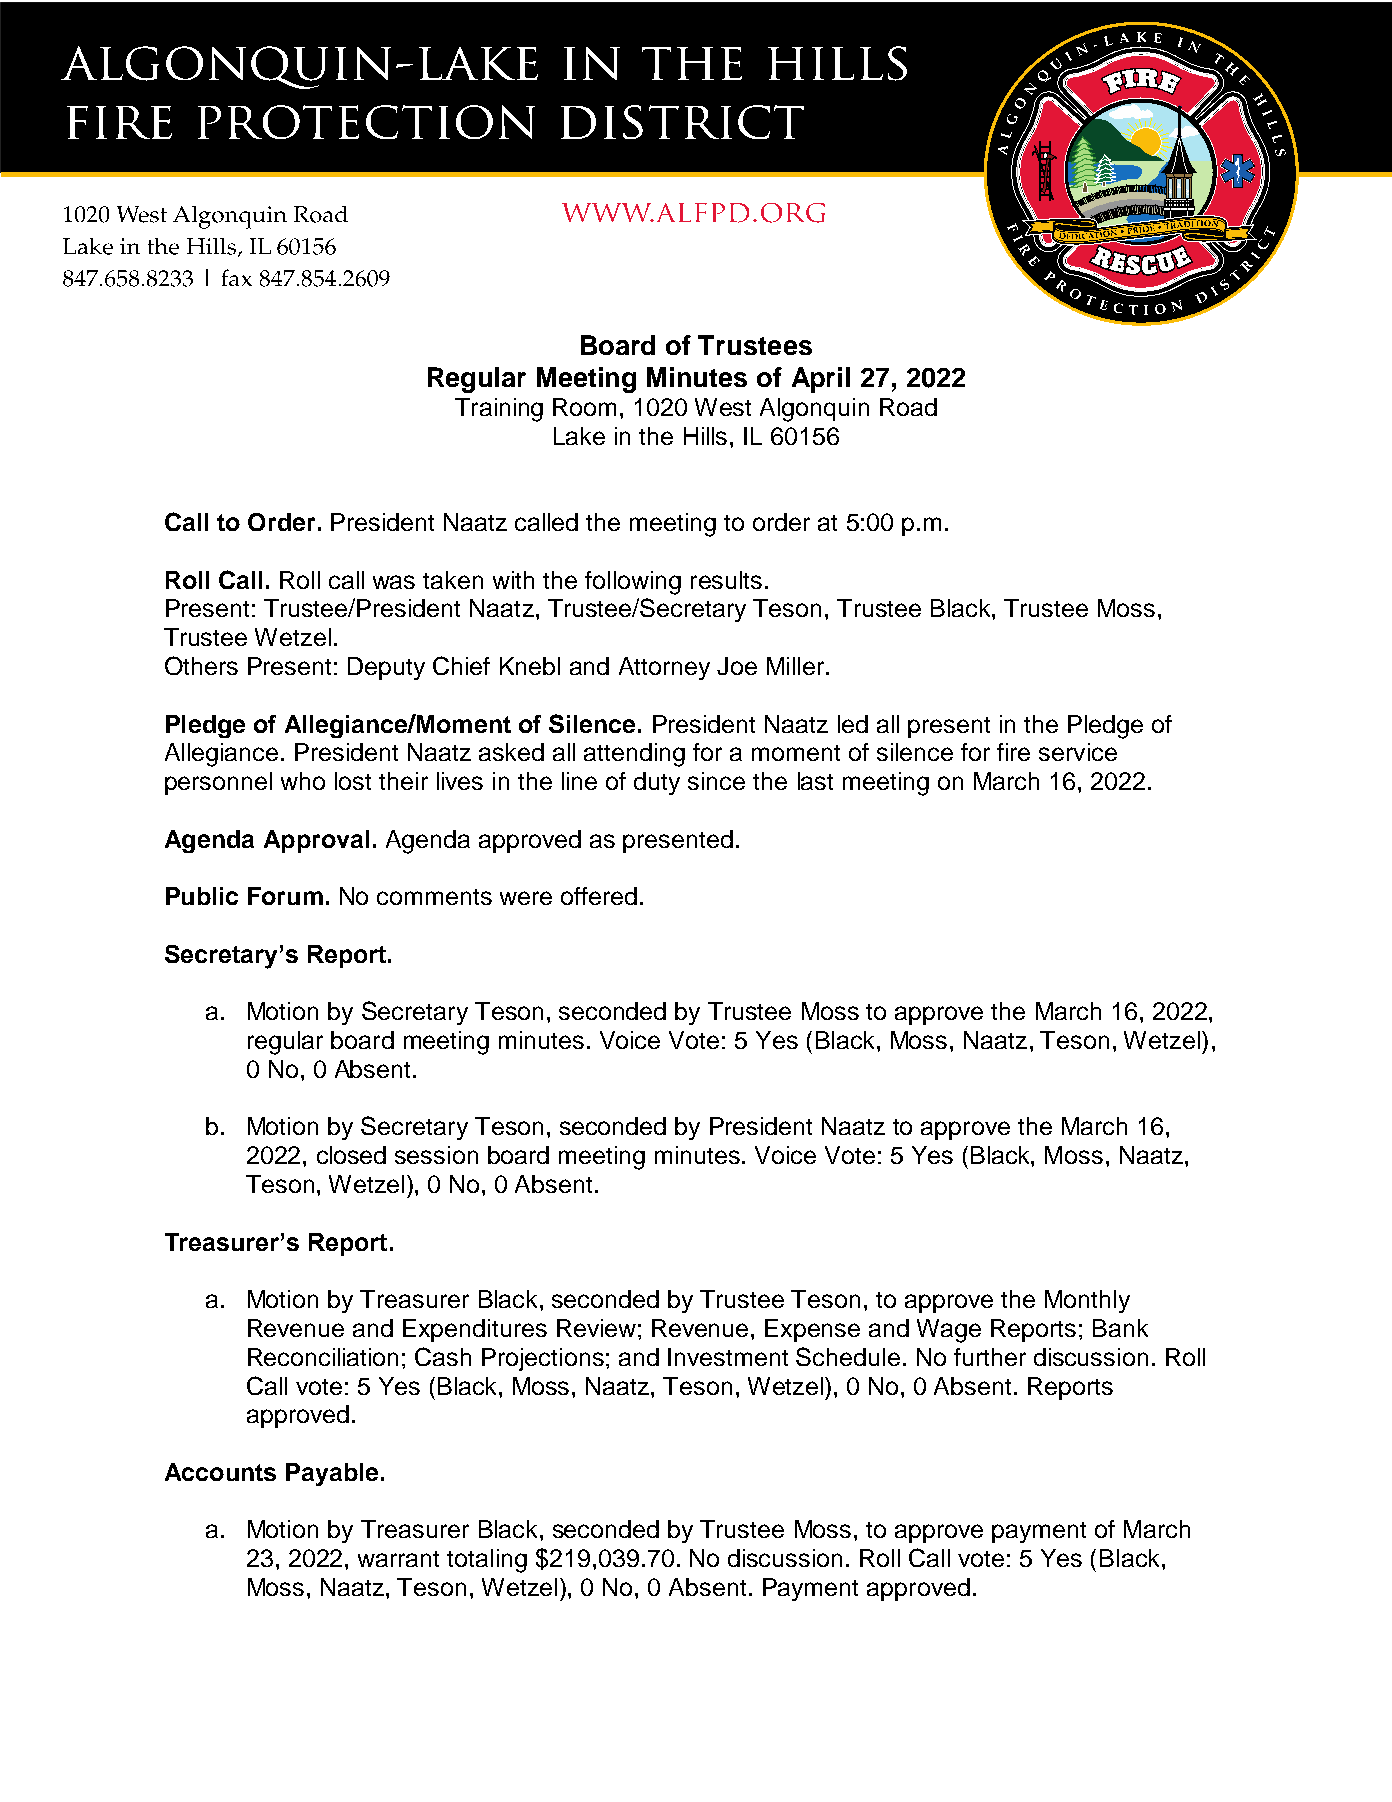  I want to click on Wage, so click(949, 1331).
